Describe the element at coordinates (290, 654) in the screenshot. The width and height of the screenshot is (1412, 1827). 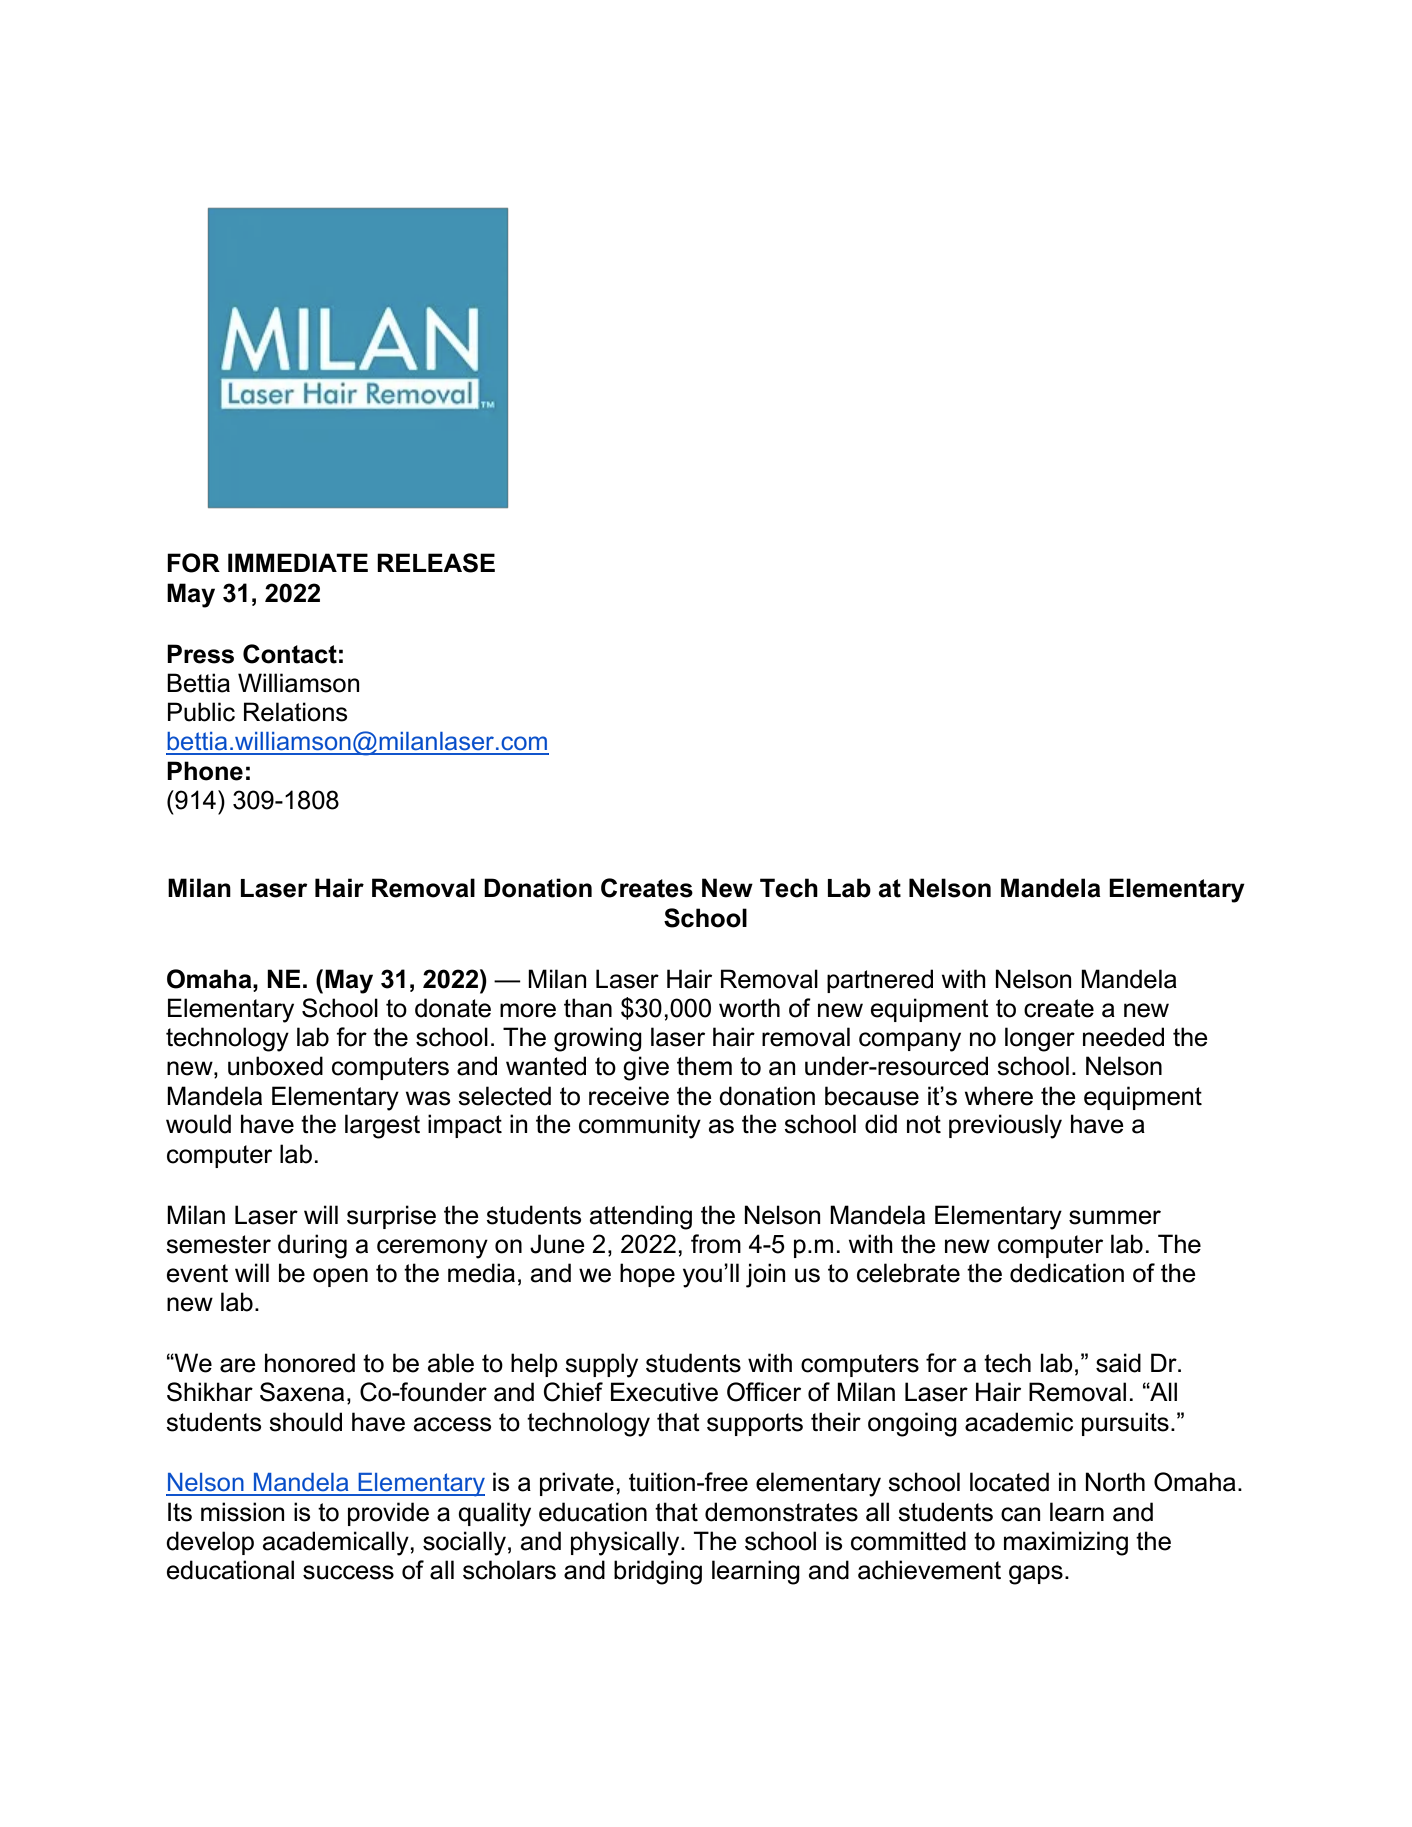
I see `Contact` at that location.
